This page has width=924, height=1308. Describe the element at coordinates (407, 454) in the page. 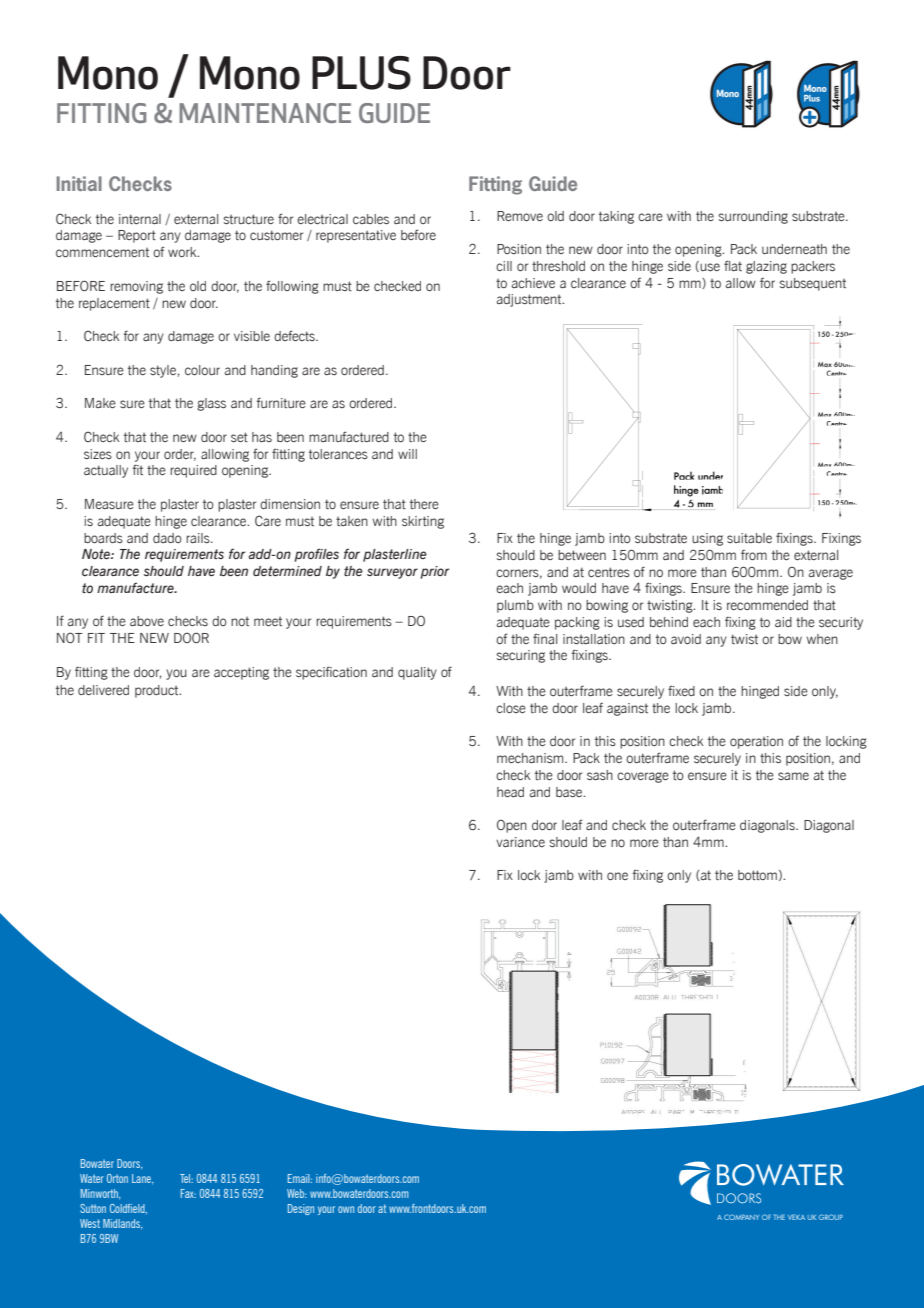

I see `will` at that location.
